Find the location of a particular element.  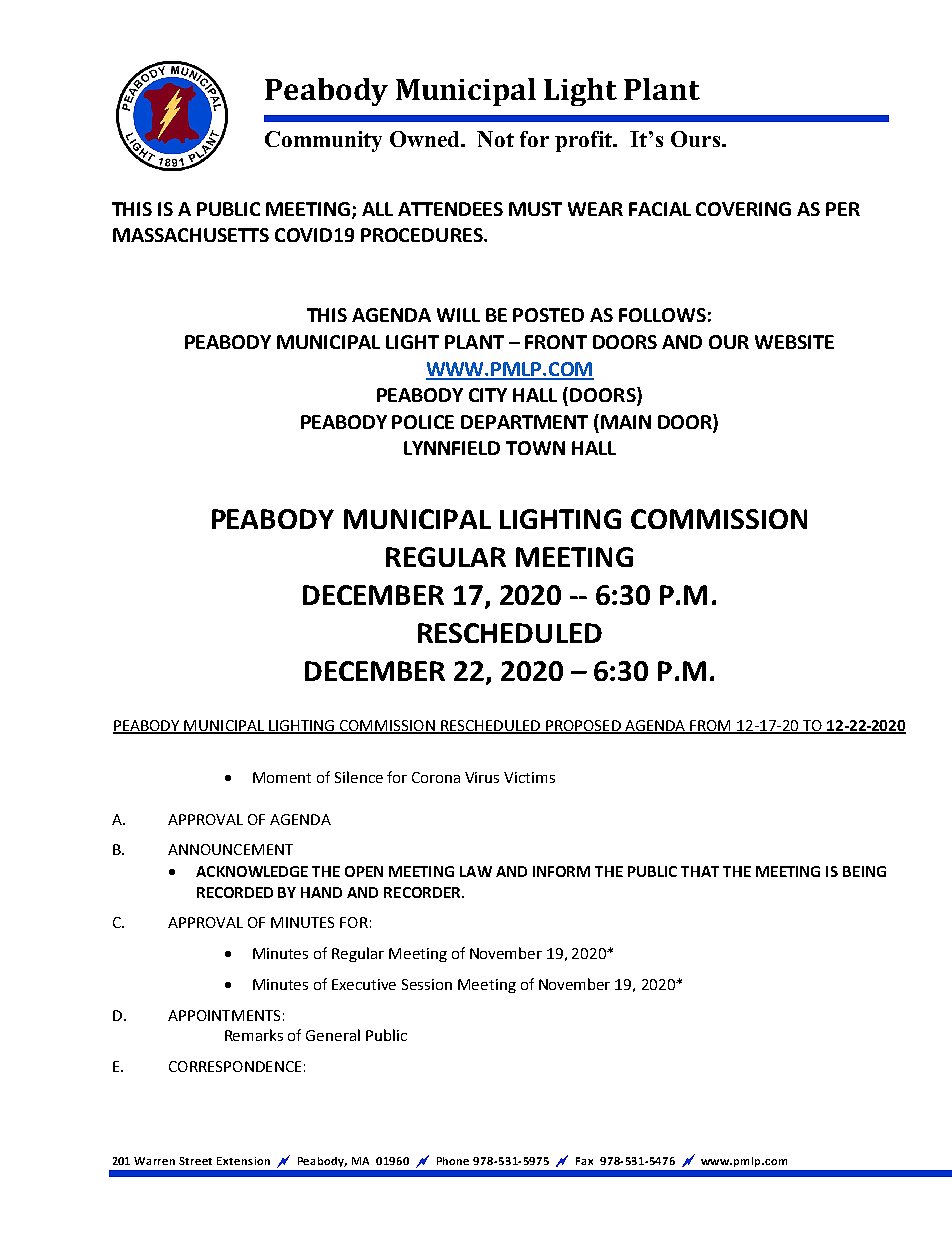

PROPOSED is located at coordinates (583, 727).
